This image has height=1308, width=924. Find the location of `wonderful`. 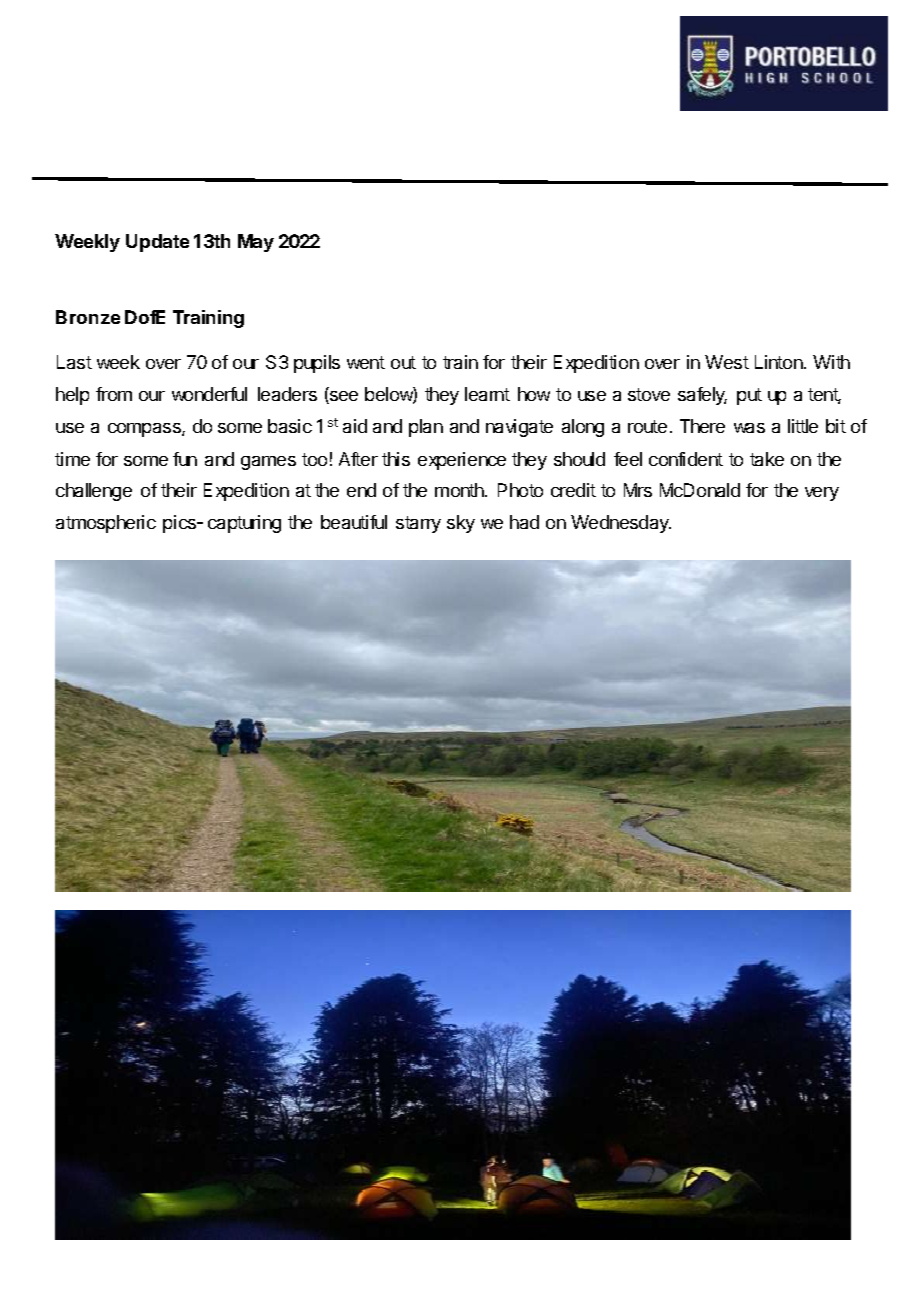

wonderful is located at coordinates (209, 394).
